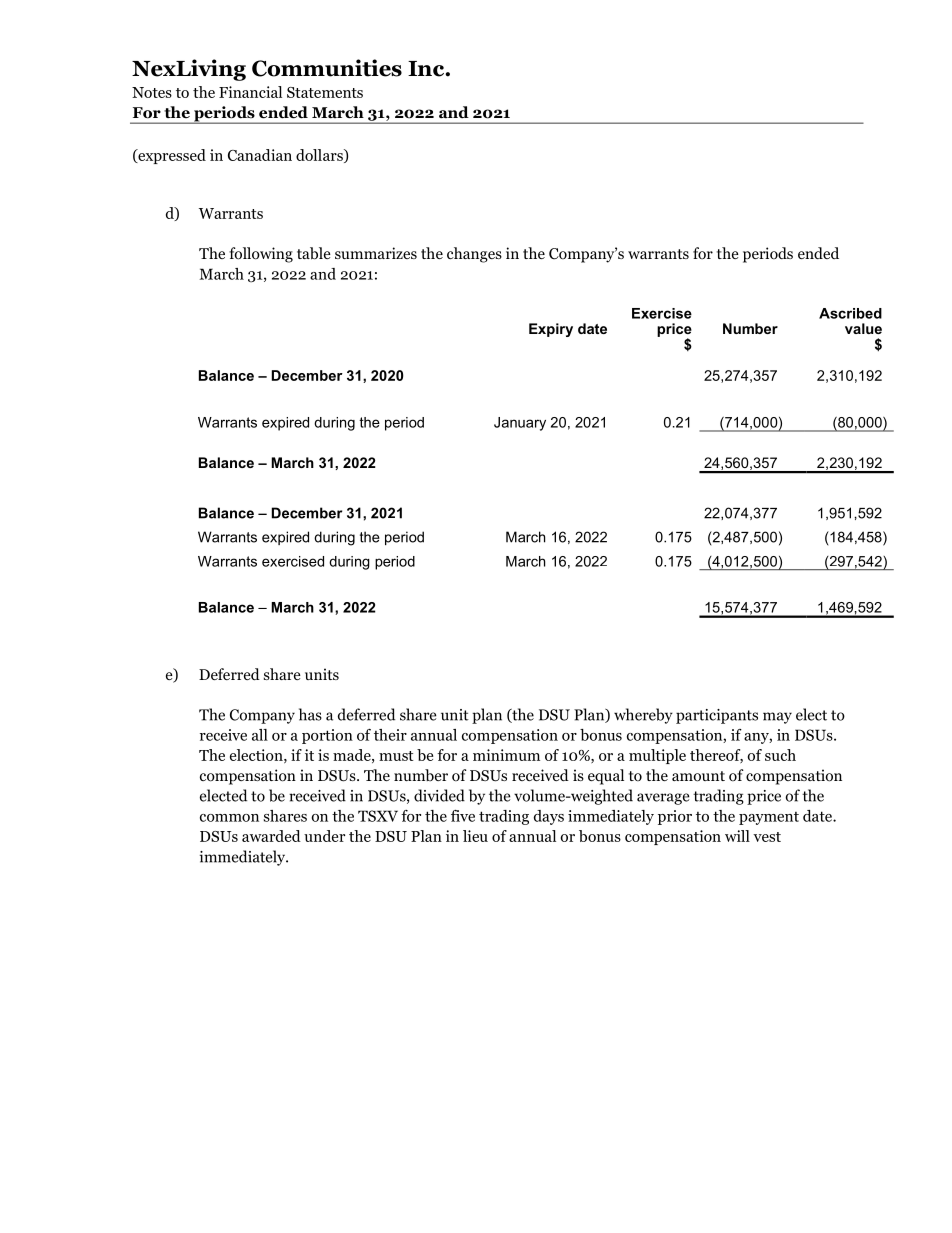 The height and width of the image is (1233, 952). Describe the element at coordinates (250, 92) in the image. I see `Financial` at that location.
